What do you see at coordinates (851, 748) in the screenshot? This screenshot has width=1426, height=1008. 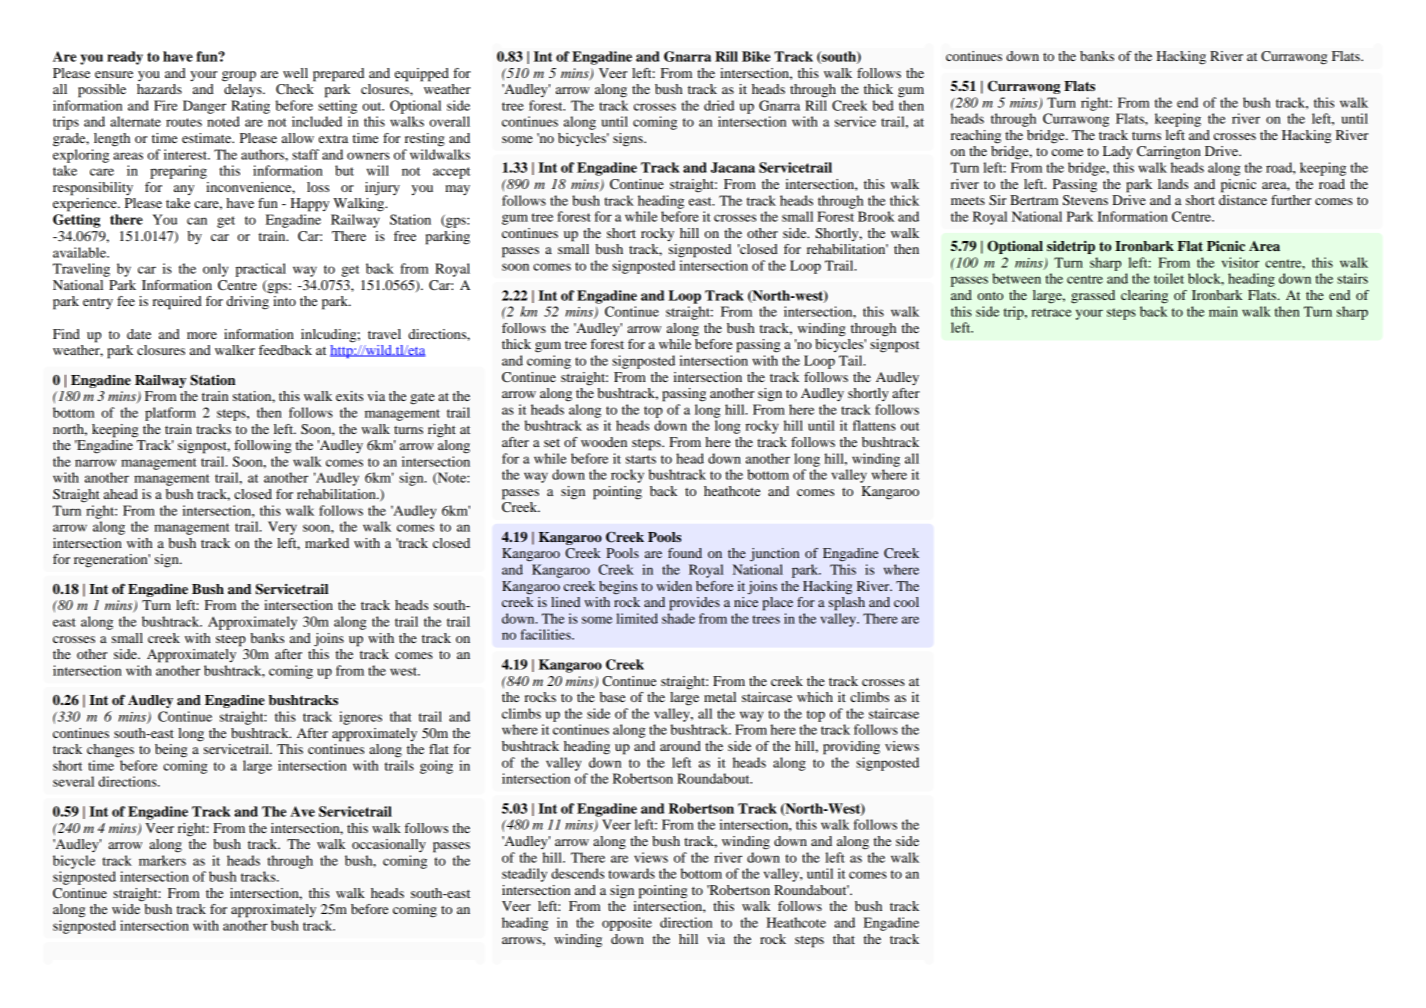 I see `providing` at bounding box center [851, 748].
